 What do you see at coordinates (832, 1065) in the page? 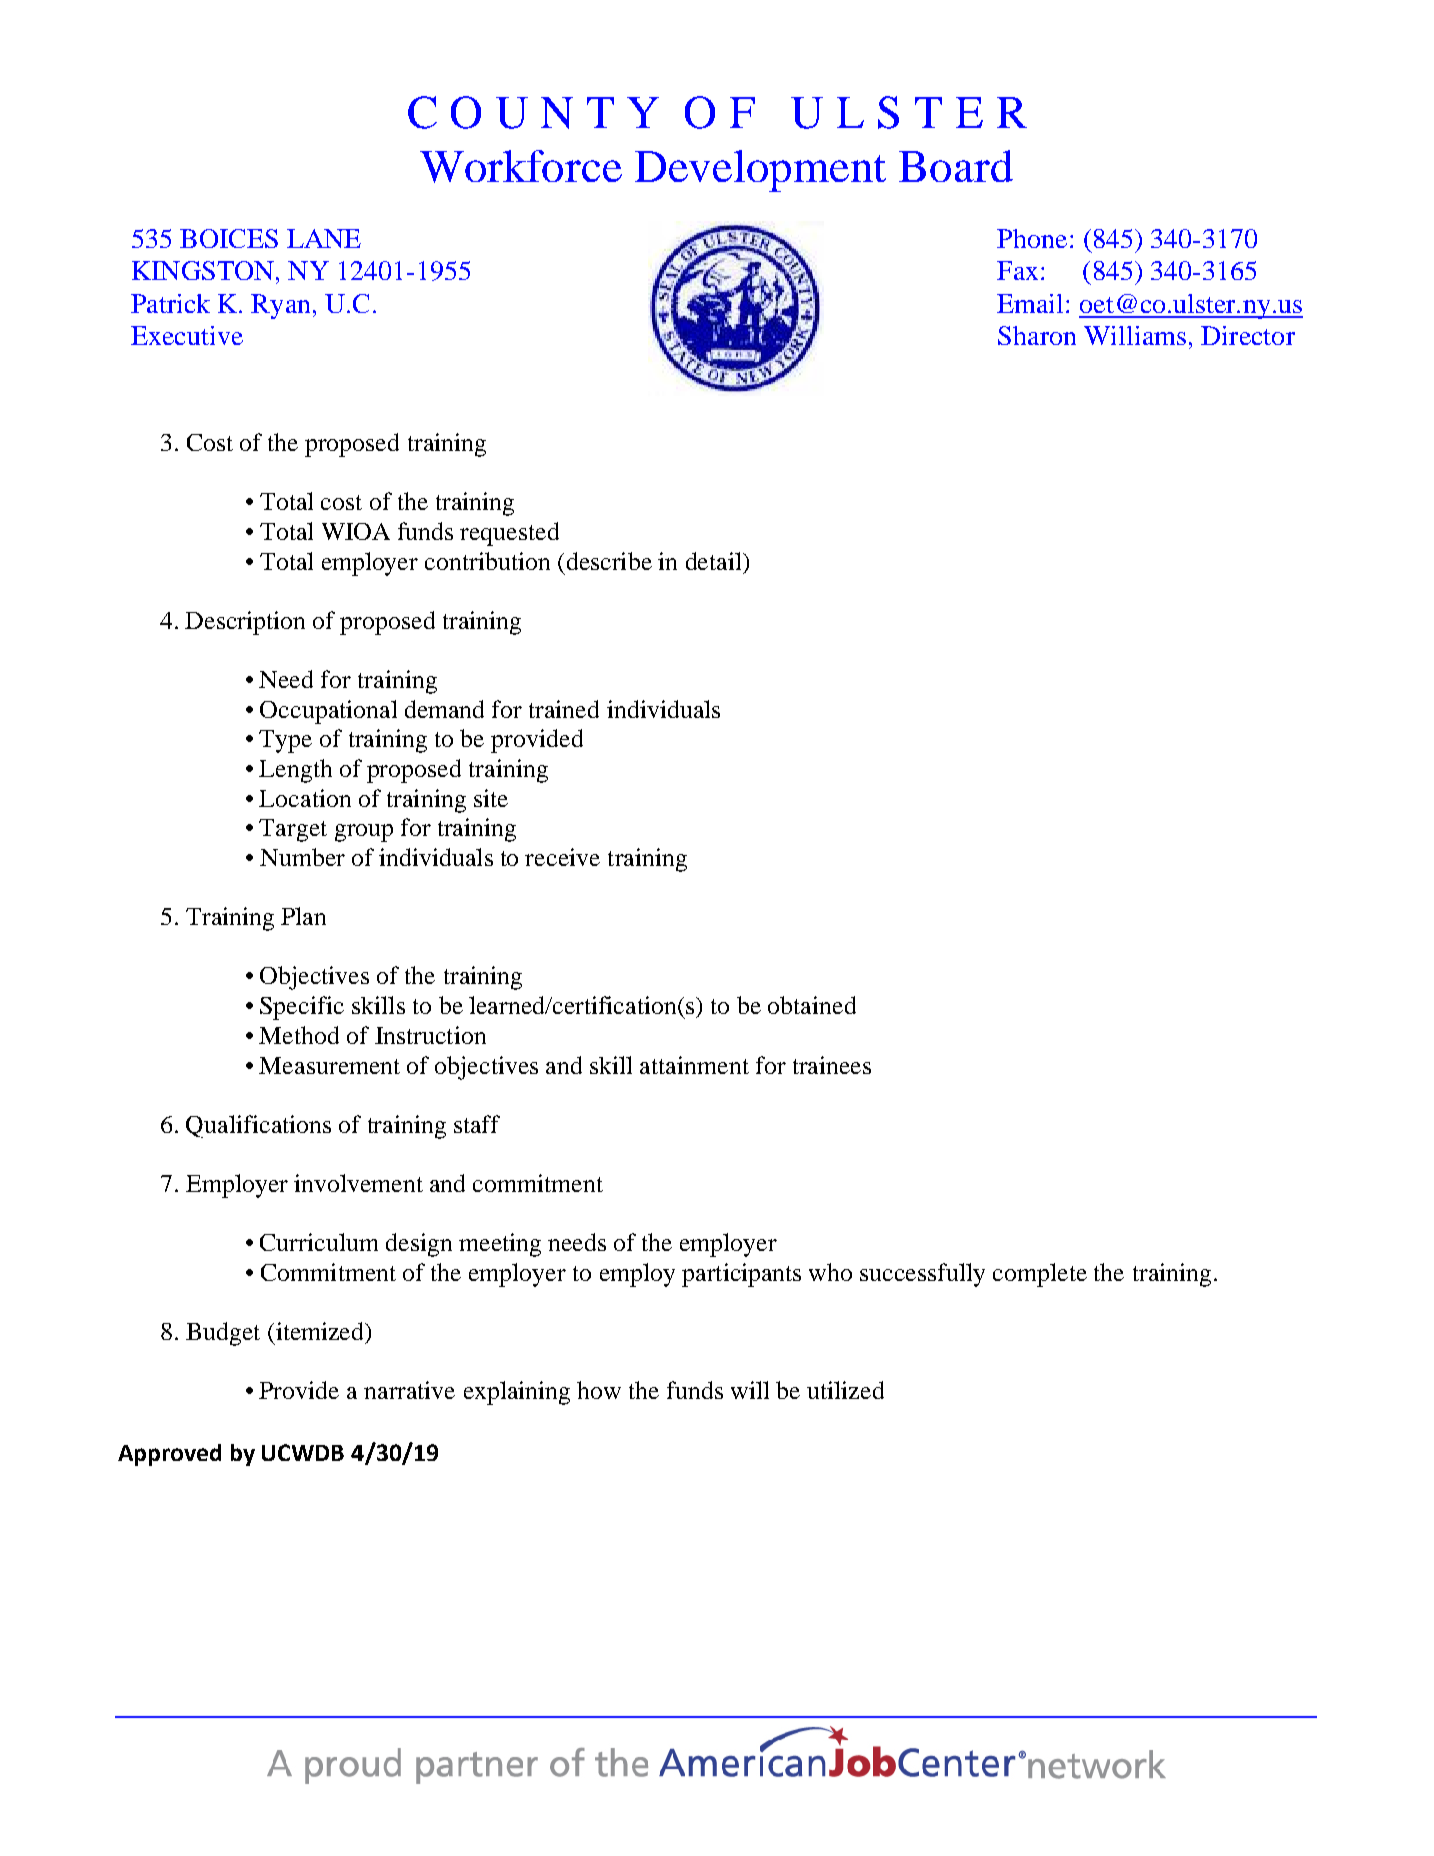
I see `trainees` at bounding box center [832, 1065].
